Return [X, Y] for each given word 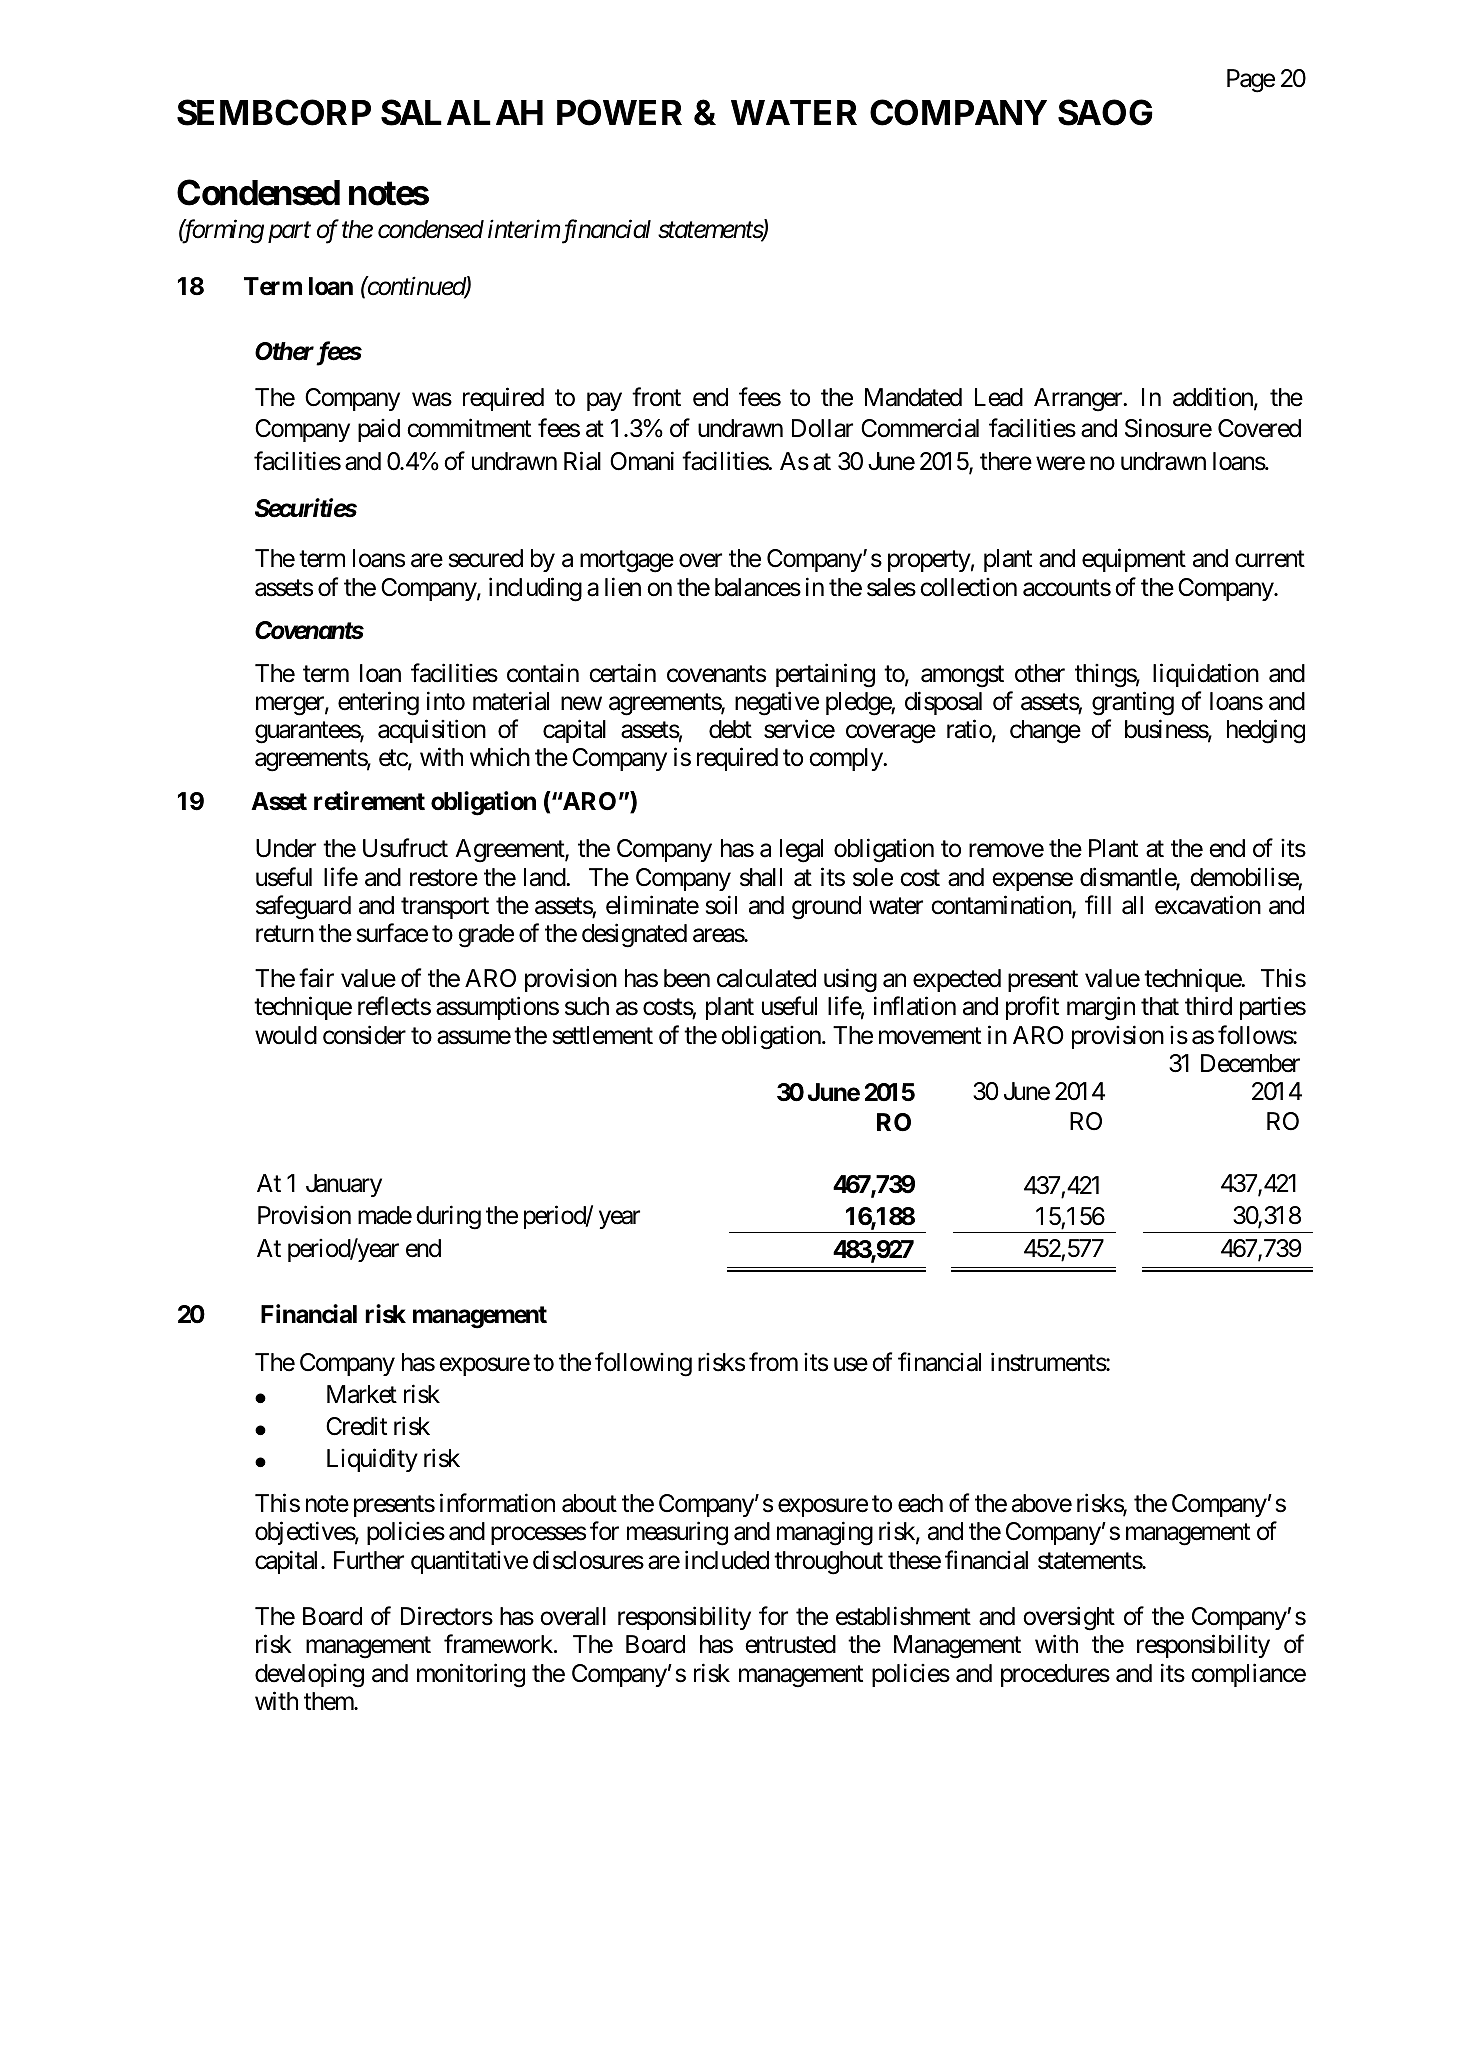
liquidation [1206, 675]
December [1250, 1063]
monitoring [471, 1675]
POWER [619, 112]
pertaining [825, 675]
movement [930, 1036]
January [344, 1185]
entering [378, 703]
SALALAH [462, 112]
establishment [903, 1616]
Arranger [1079, 400]
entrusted [790, 1644]
